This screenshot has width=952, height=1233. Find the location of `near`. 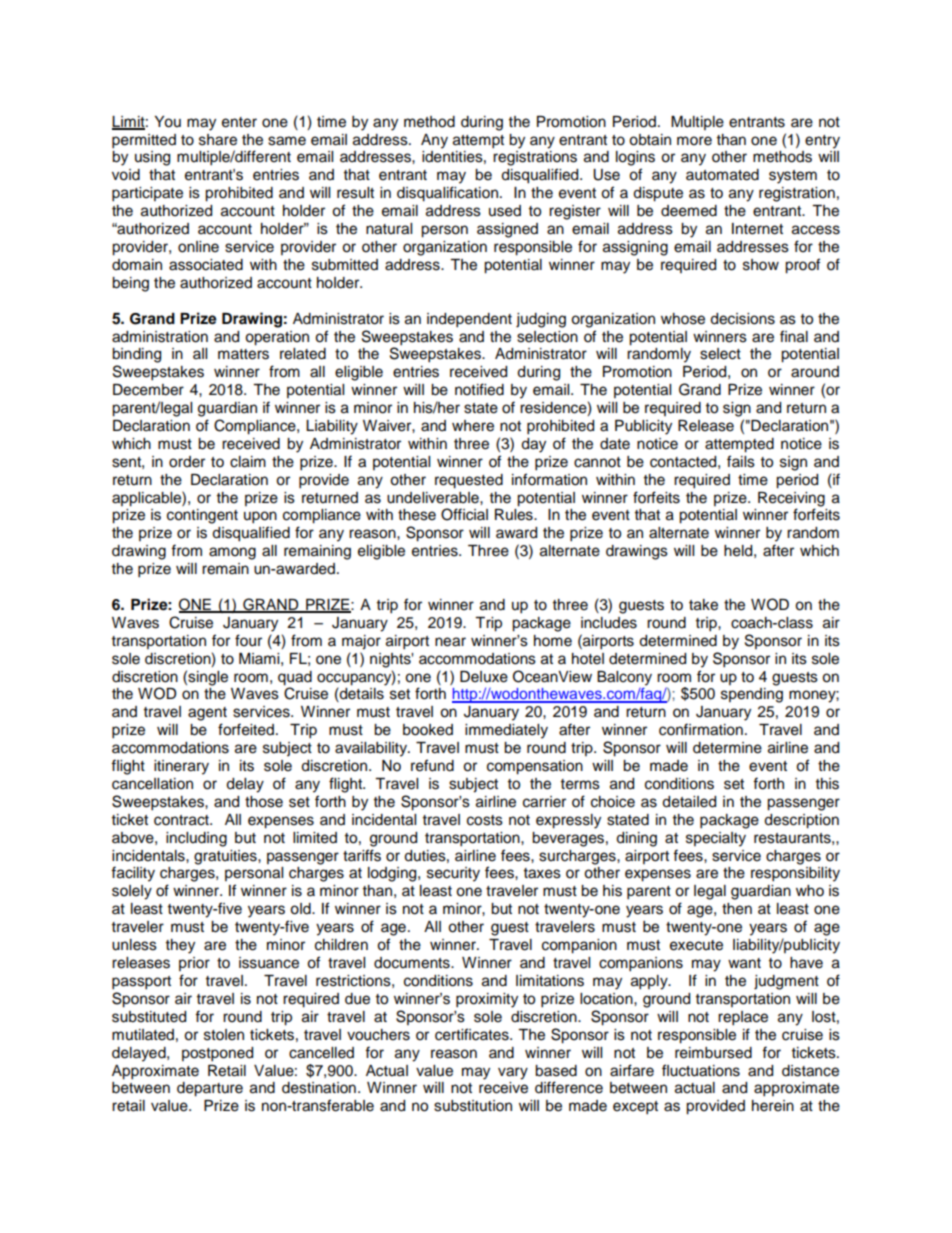

near is located at coordinates (450, 642).
